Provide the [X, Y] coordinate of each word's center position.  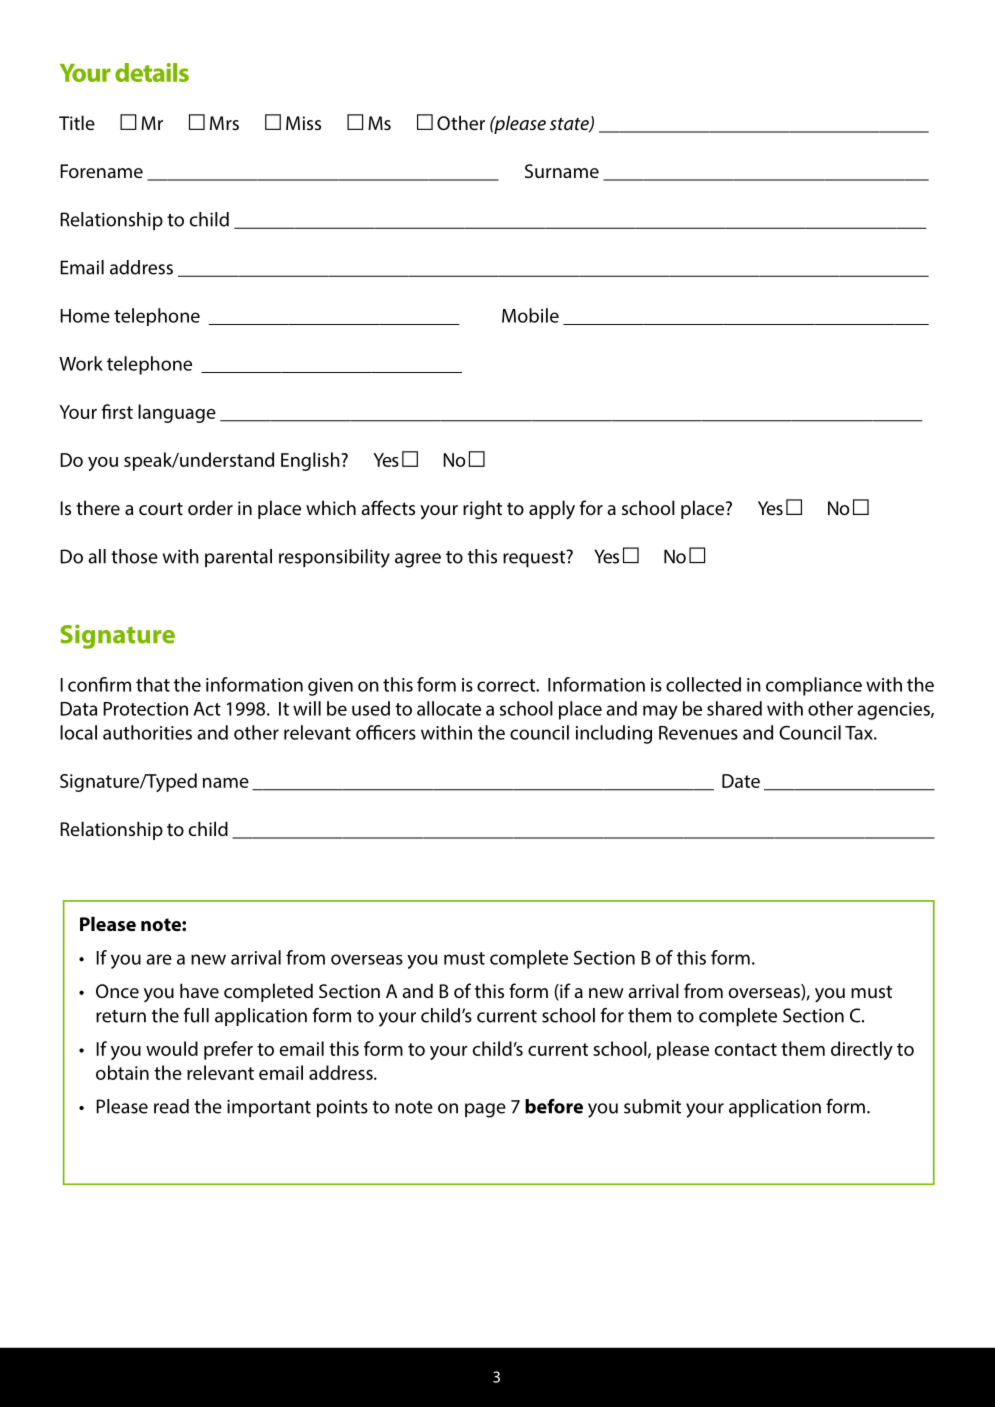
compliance [814, 686]
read [171, 1106]
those [134, 556]
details [152, 72]
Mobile [530, 315]
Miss [303, 123]
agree [418, 560]
